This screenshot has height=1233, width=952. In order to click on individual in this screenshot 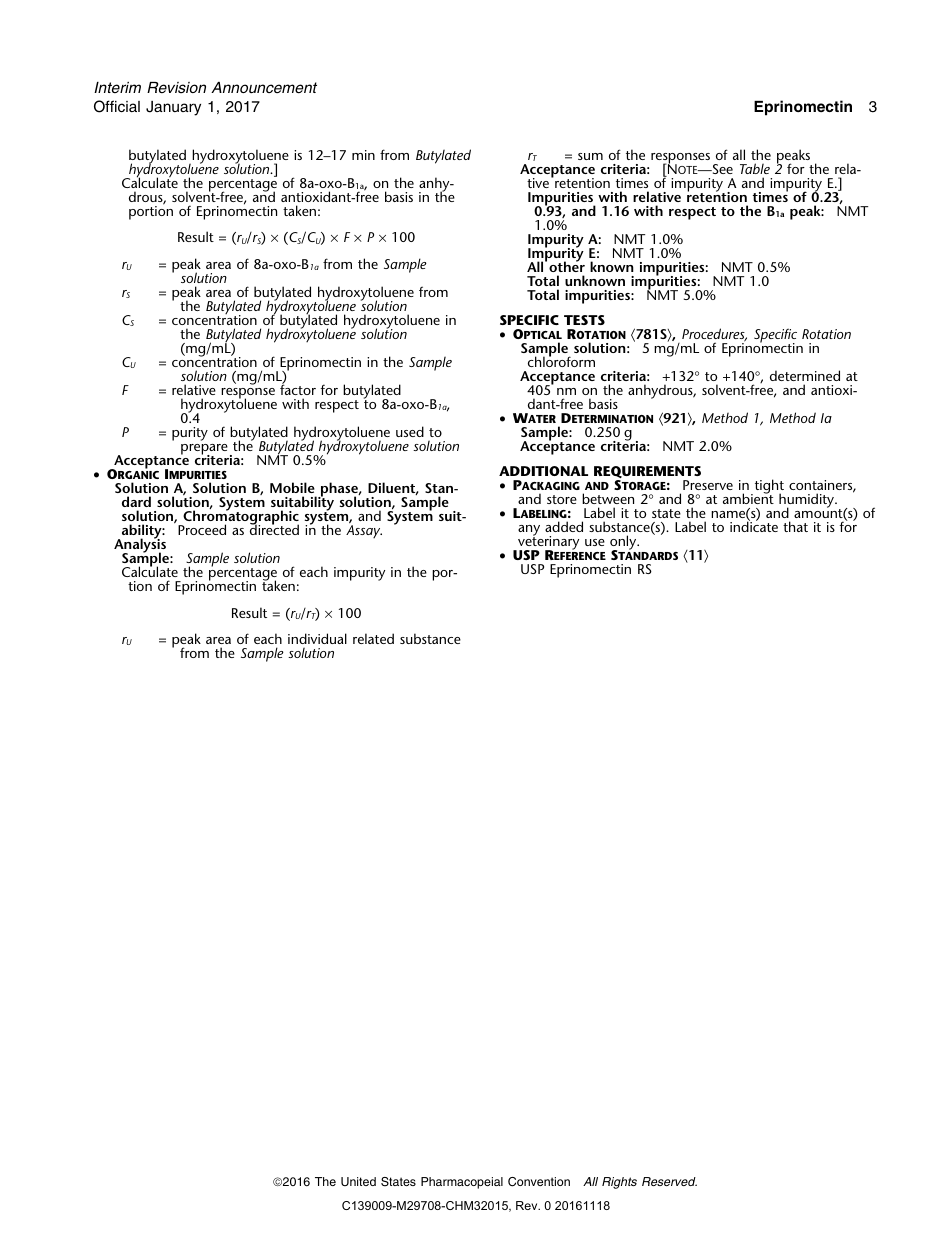, I will do `click(317, 638)`.
